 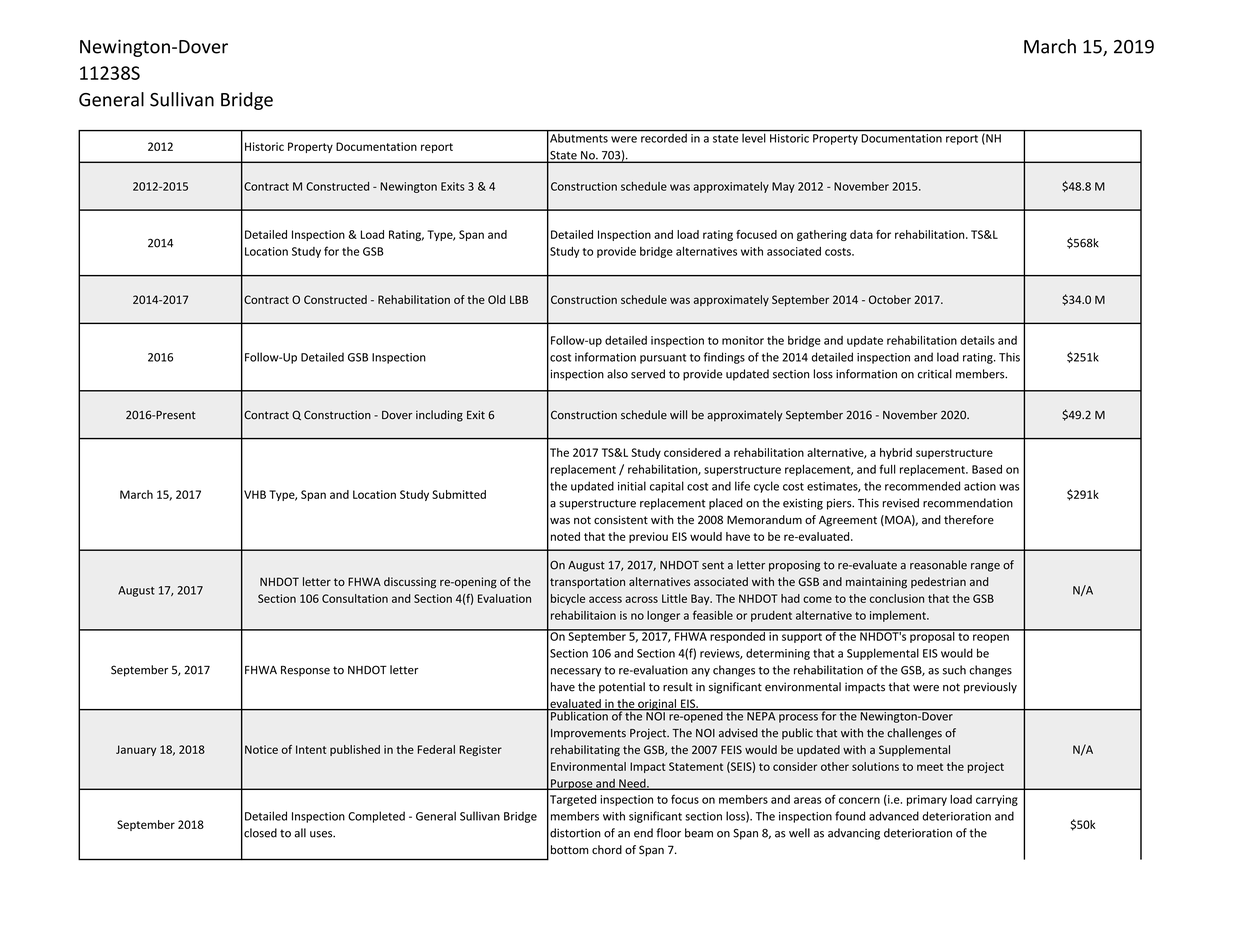 I want to click on chord, so click(x=607, y=850).
